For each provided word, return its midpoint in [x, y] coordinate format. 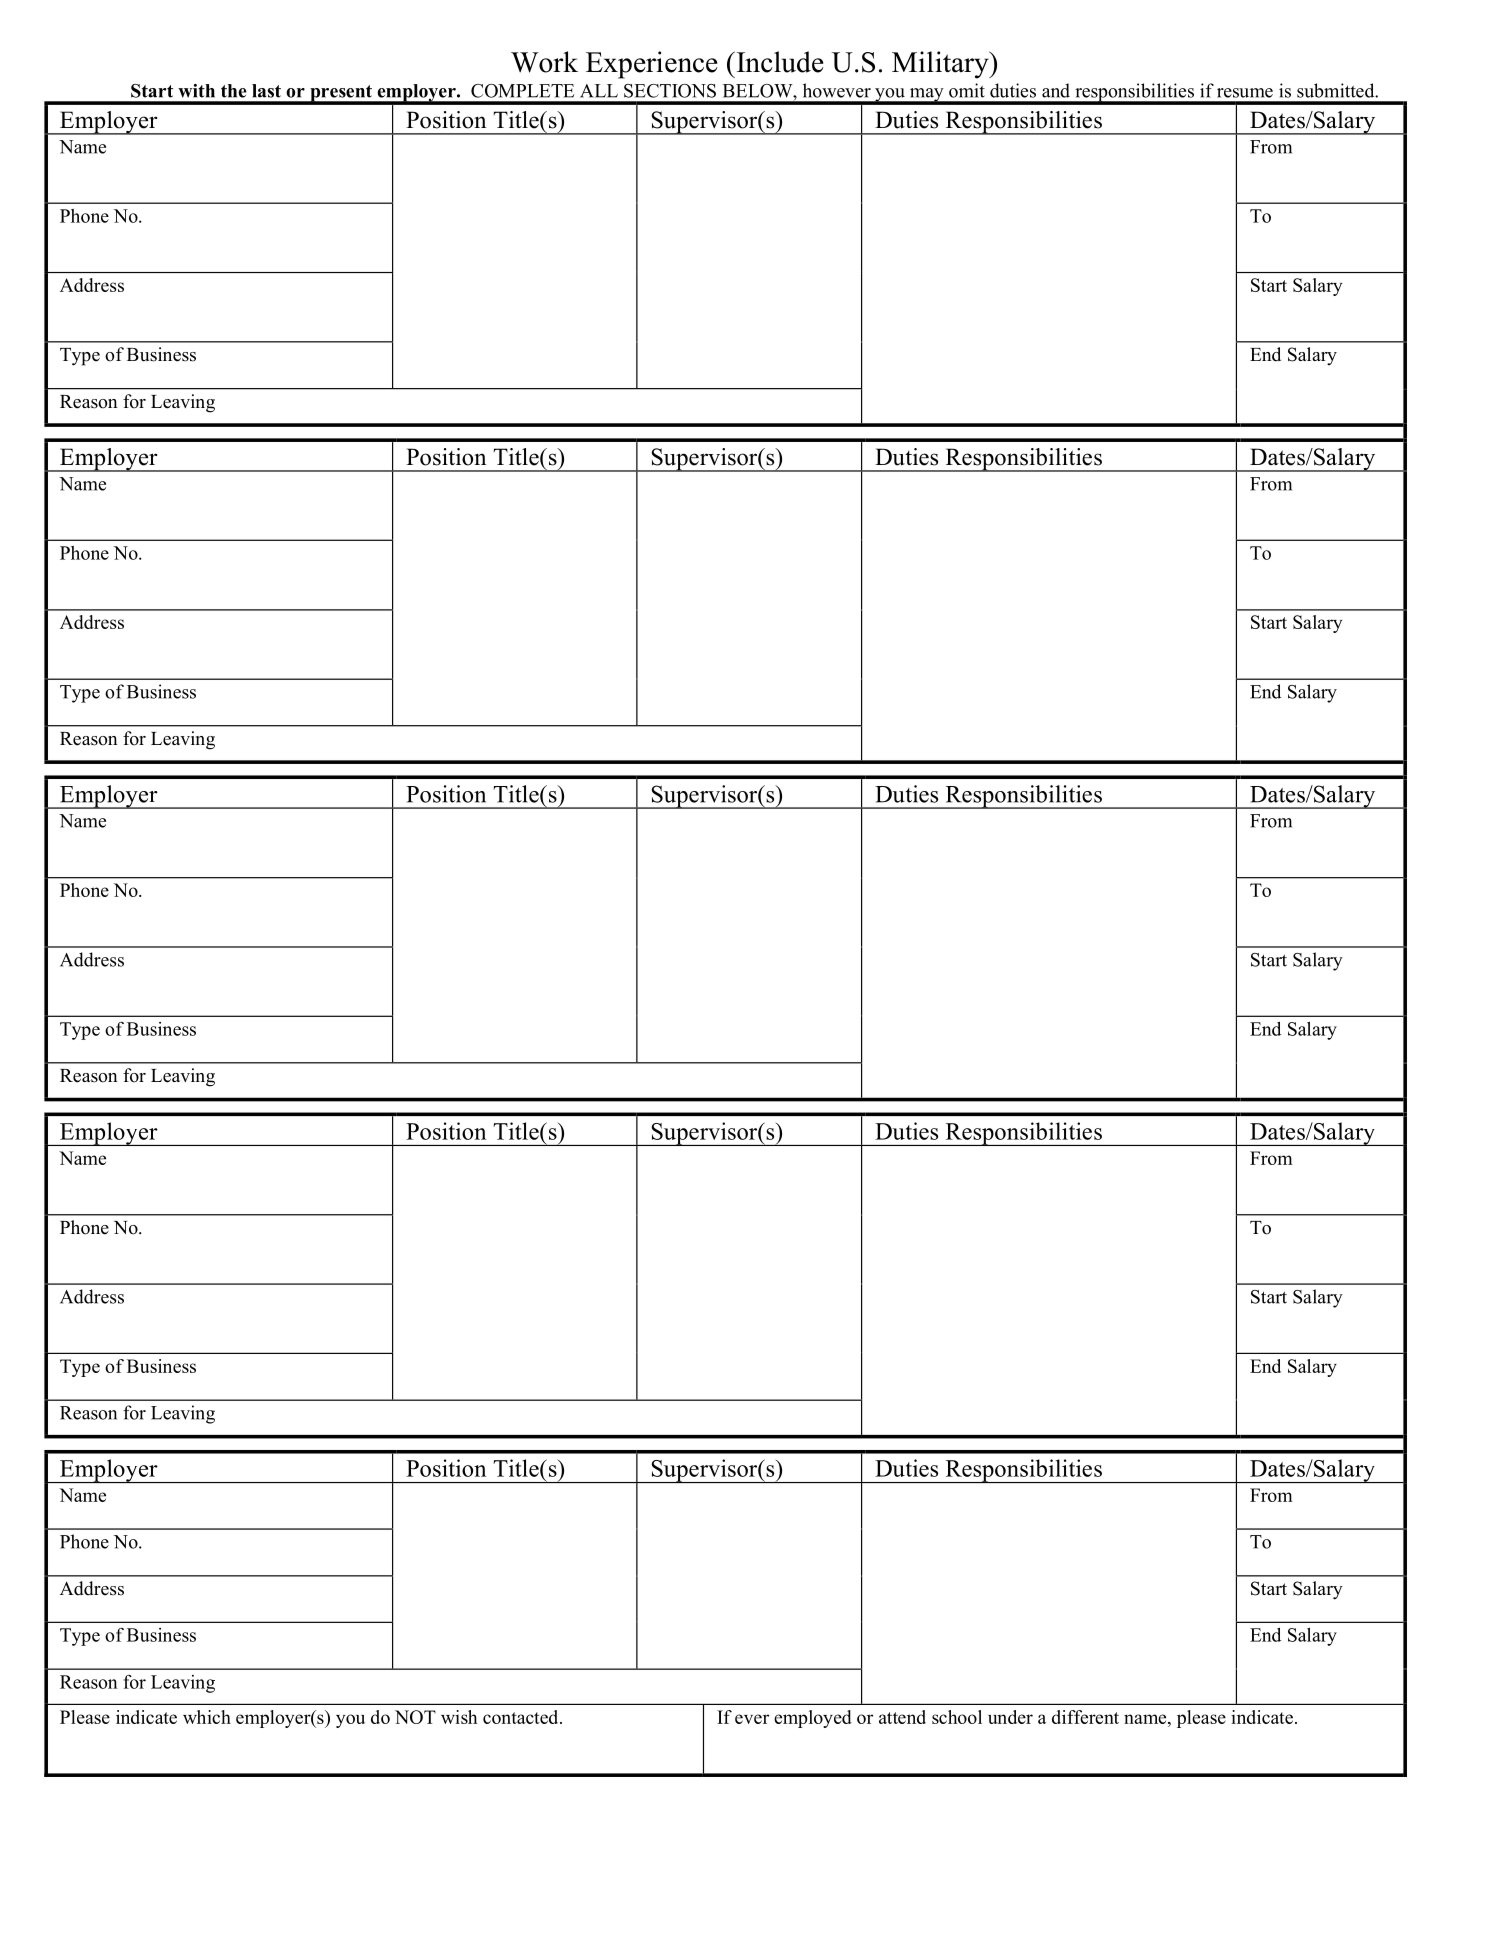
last [266, 91]
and [1056, 90]
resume [1245, 93]
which [207, 1717]
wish [459, 1717]
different [1085, 1717]
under [1010, 1717]
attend [902, 1717]
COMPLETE [523, 91]
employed [813, 1719]
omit [967, 90]
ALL [599, 91]
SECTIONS [670, 91]
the [234, 91]
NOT [415, 1717]
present [341, 94]
